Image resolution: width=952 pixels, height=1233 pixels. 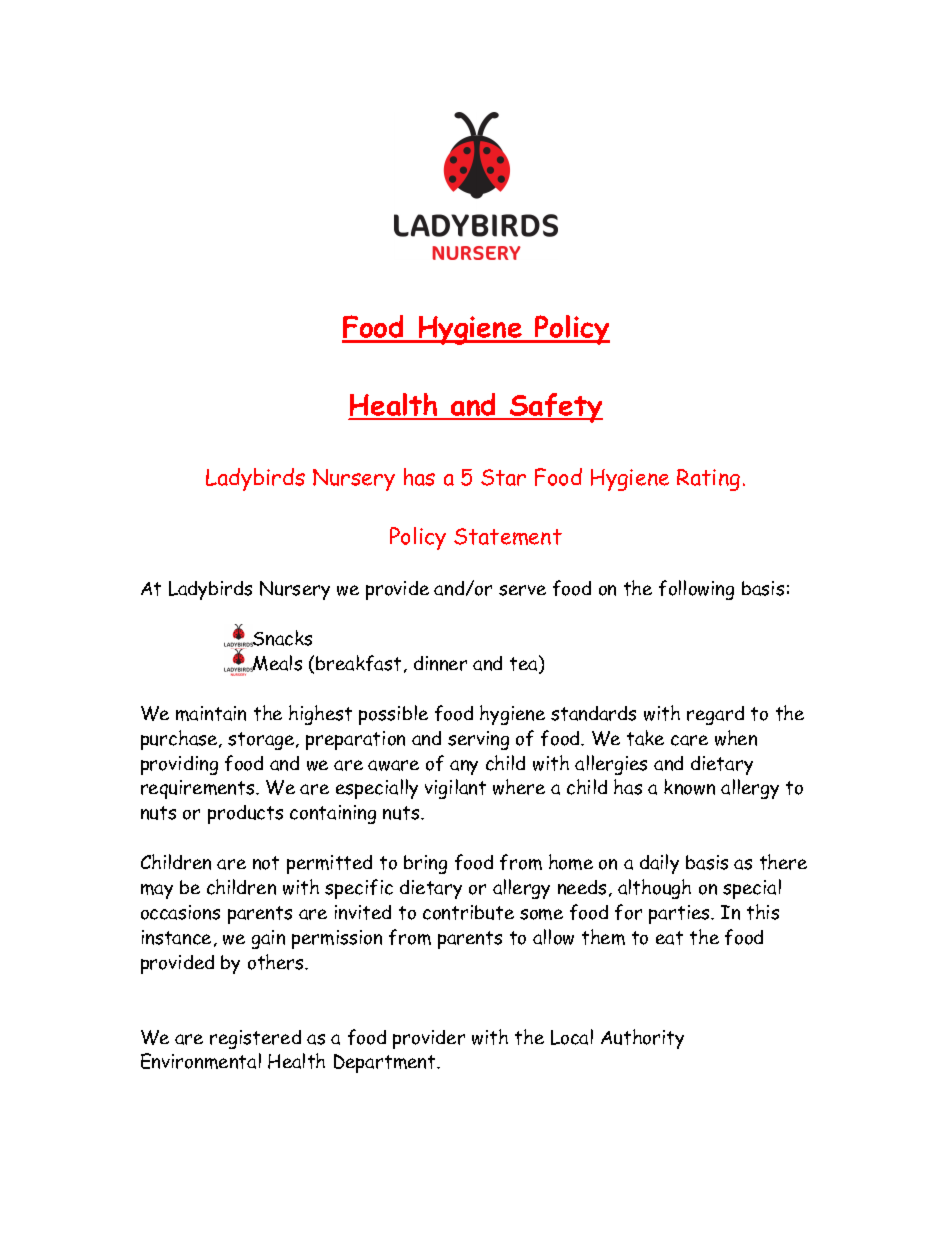 I want to click on following, so click(x=696, y=590).
